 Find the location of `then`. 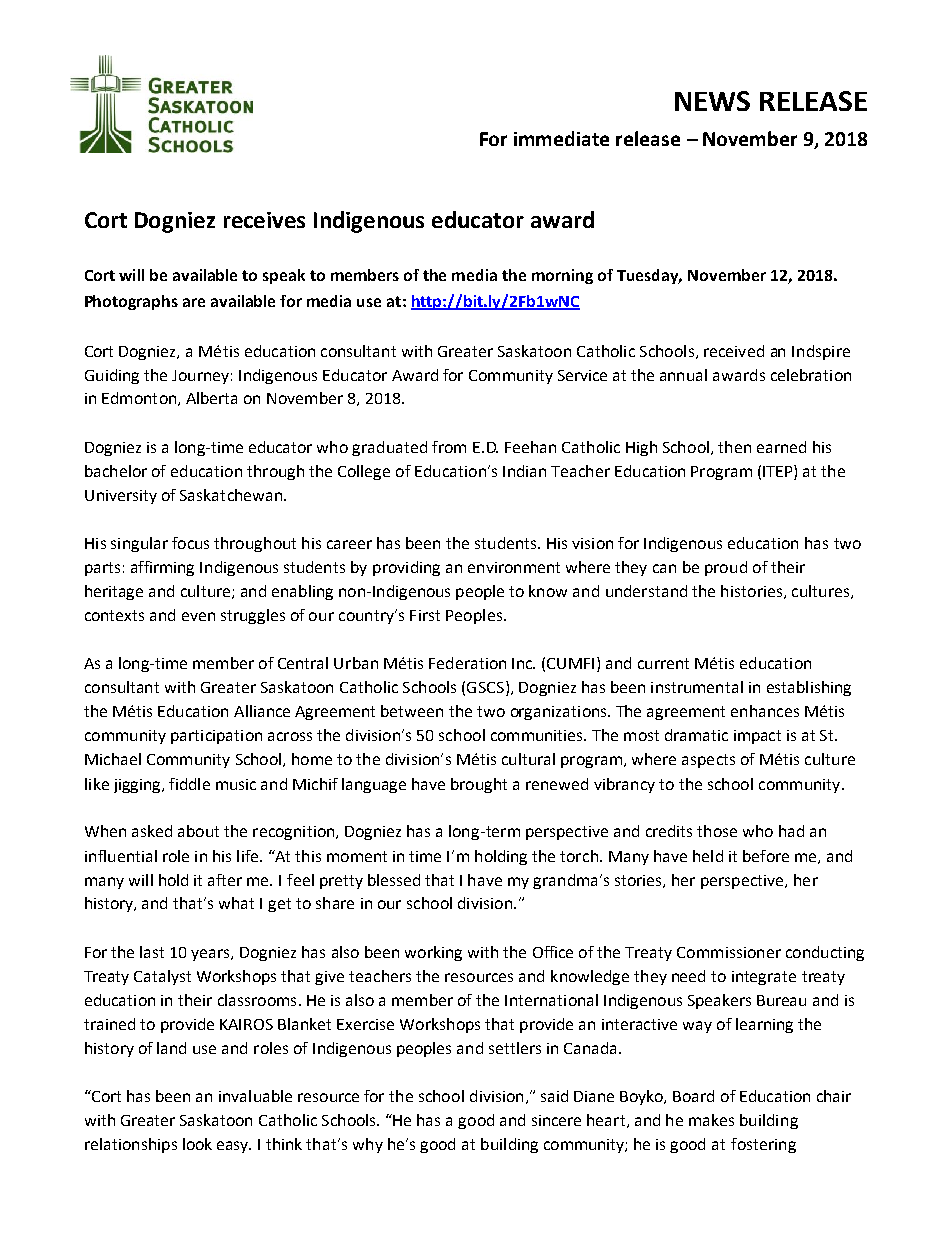

then is located at coordinates (734, 447).
